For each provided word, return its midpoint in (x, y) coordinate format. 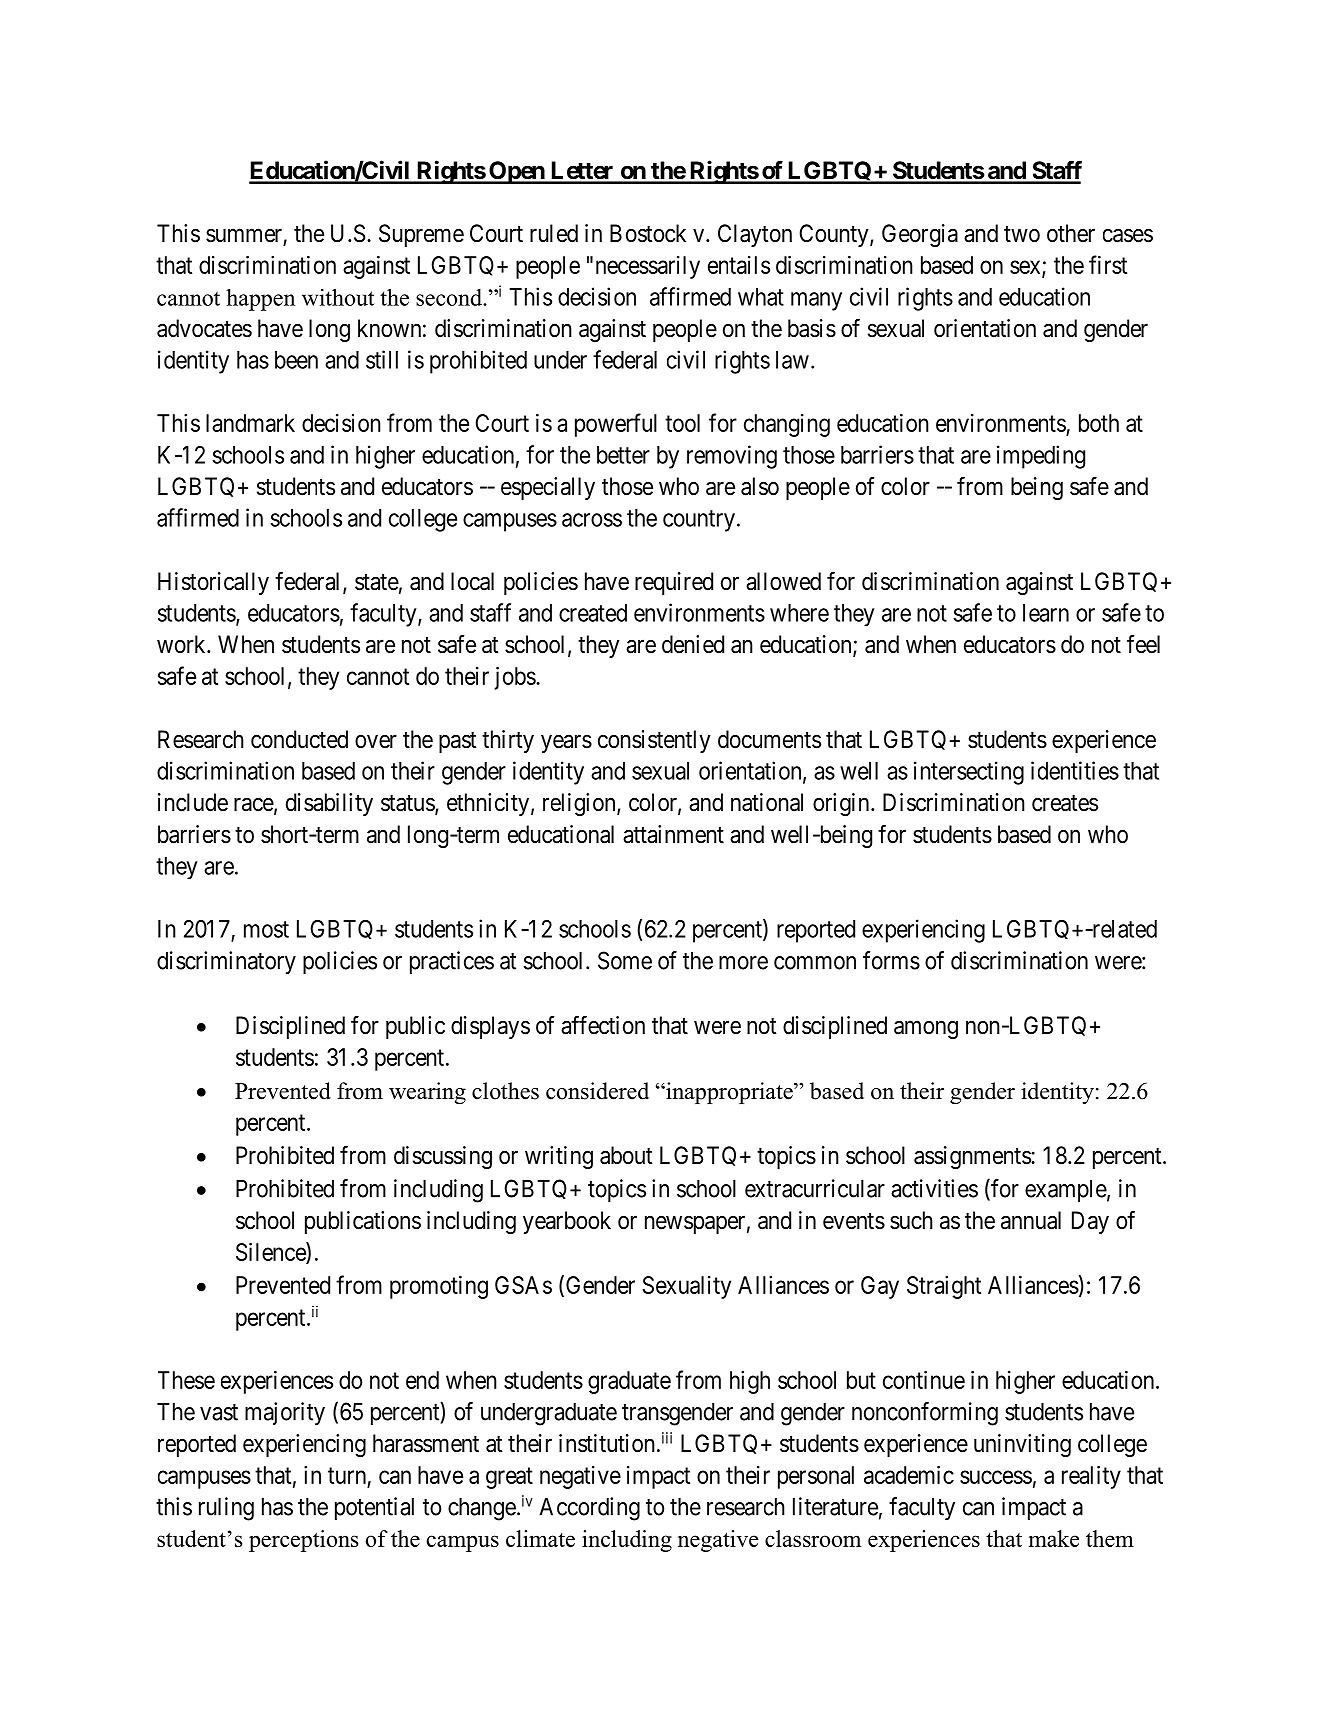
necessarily (648, 267)
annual (1031, 1220)
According (589, 1509)
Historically (213, 583)
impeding (1041, 457)
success (996, 1477)
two (1022, 234)
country (699, 521)
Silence (271, 1251)
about (626, 1155)
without (338, 297)
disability (329, 804)
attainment (673, 834)
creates (1065, 803)
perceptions (303, 1541)
